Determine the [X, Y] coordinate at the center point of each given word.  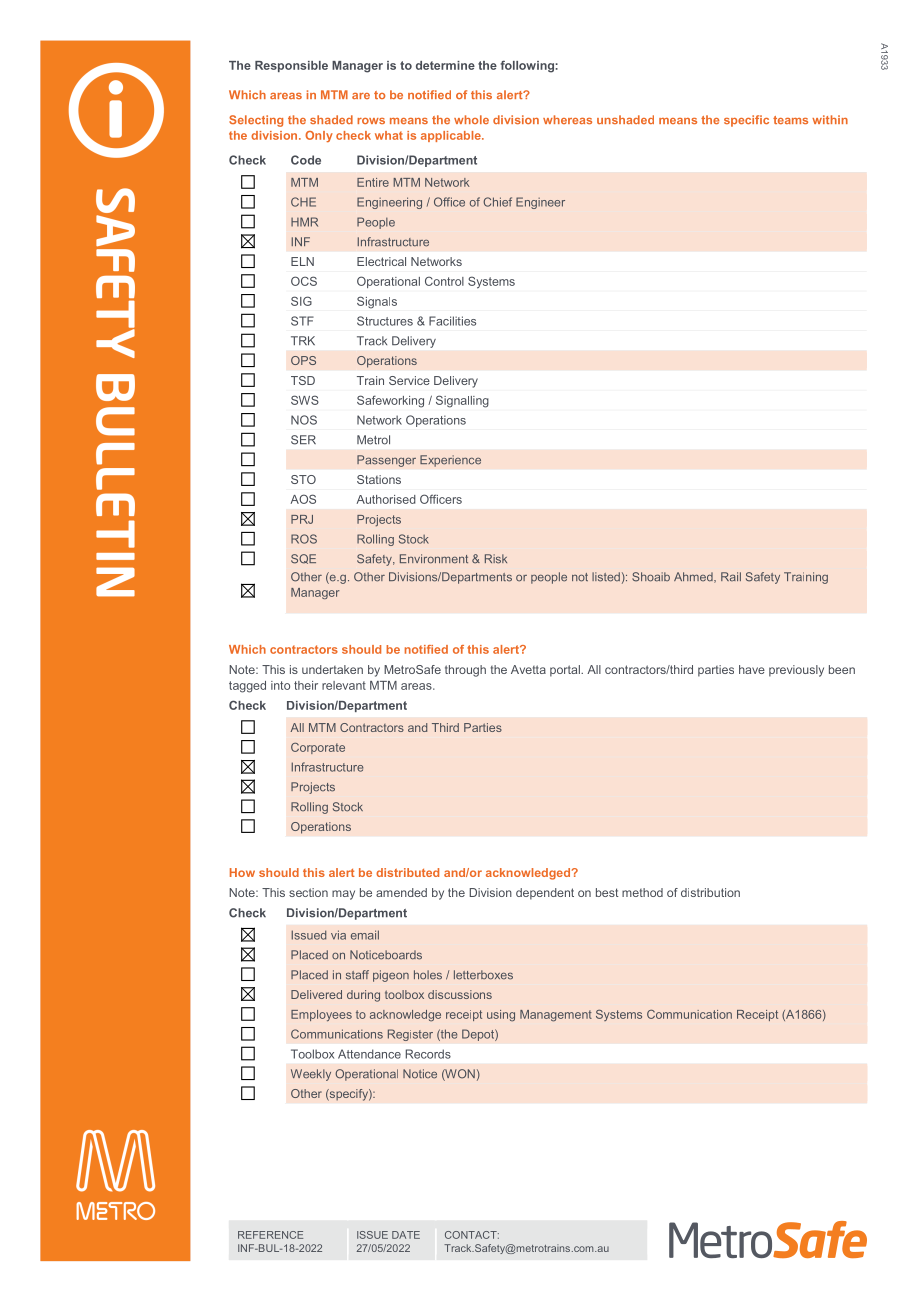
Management [556, 1016]
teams [790, 120]
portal [566, 671]
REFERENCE [270, 1235]
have [752, 669]
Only [319, 136]
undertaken [332, 669]
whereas [567, 119]
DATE [406, 1235]
